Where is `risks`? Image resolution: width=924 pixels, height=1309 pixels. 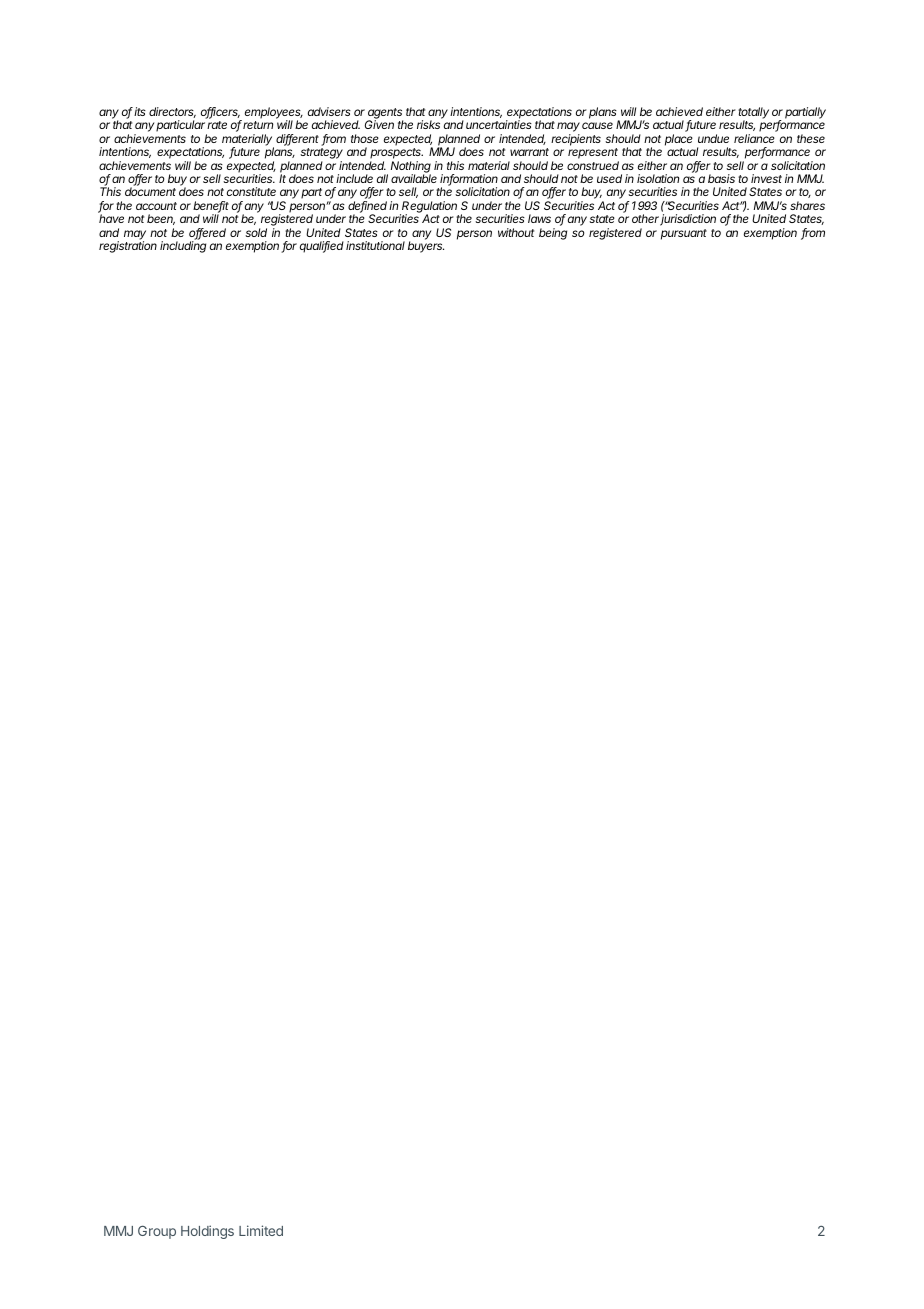
risks is located at coordinates (428, 124).
